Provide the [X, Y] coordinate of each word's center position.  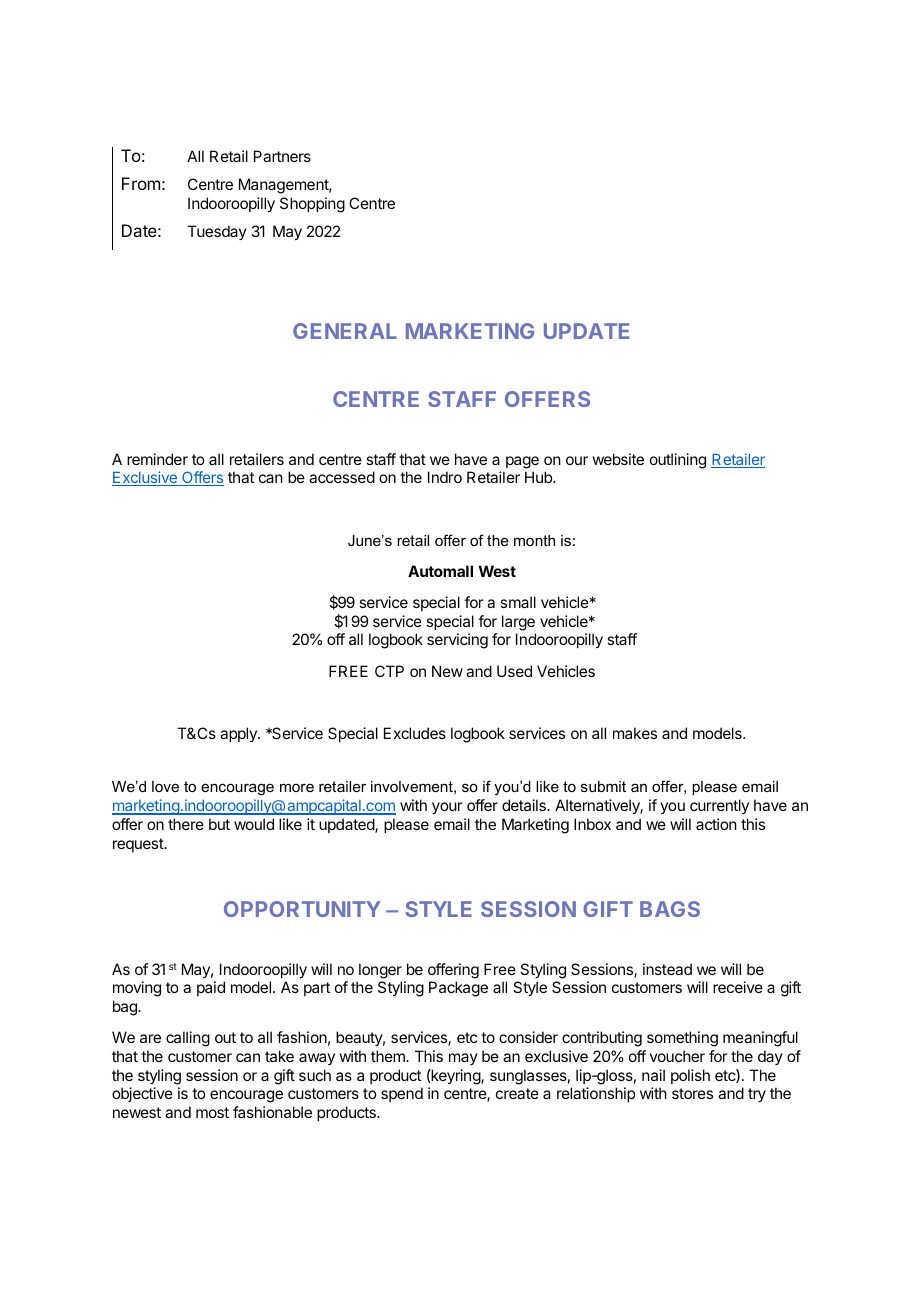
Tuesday [217, 232]
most [212, 1112]
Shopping [312, 205]
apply [239, 734]
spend [402, 1094]
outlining [678, 461]
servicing [457, 641]
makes [635, 733]
